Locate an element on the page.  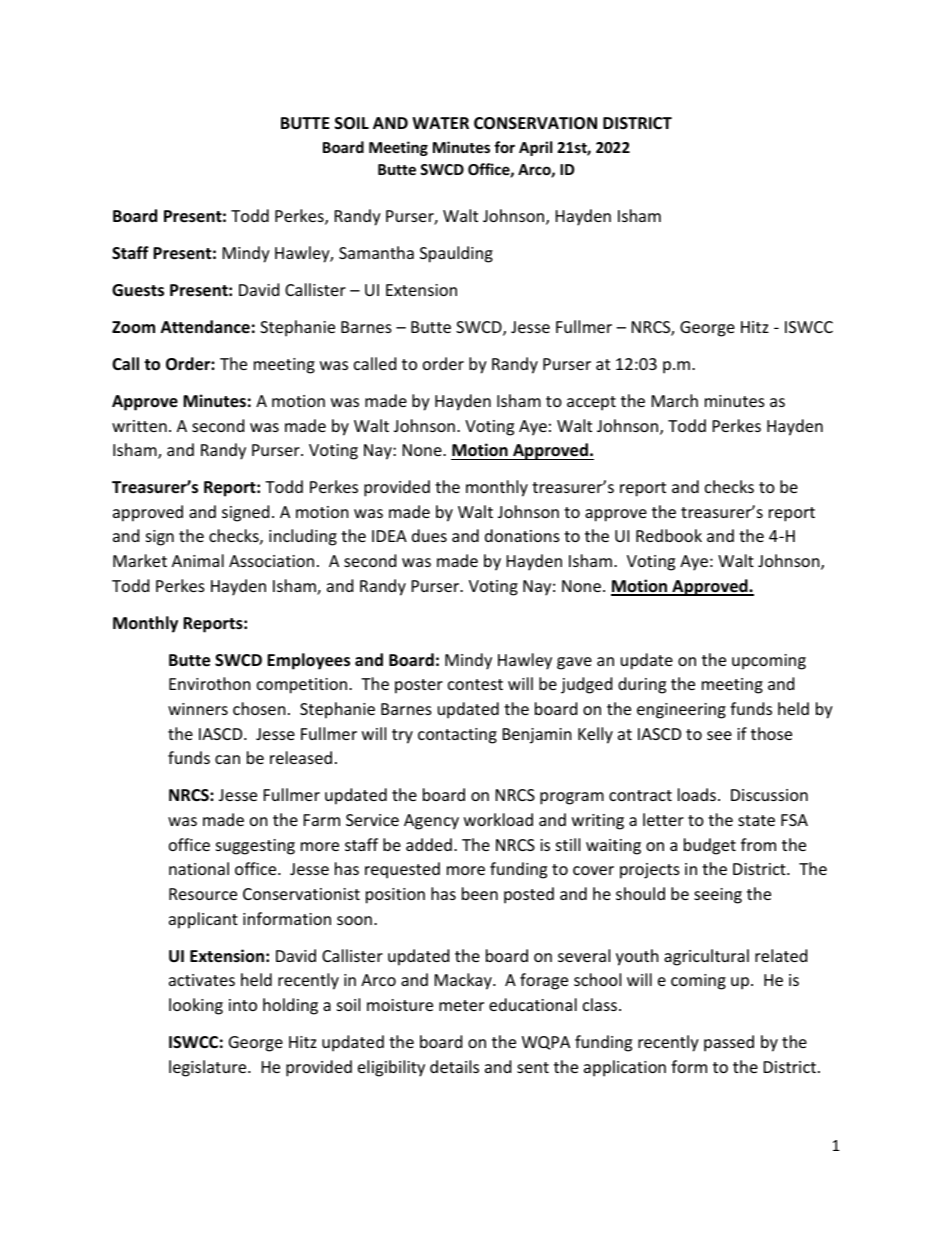
loads is located at coordinates (698, 794).
